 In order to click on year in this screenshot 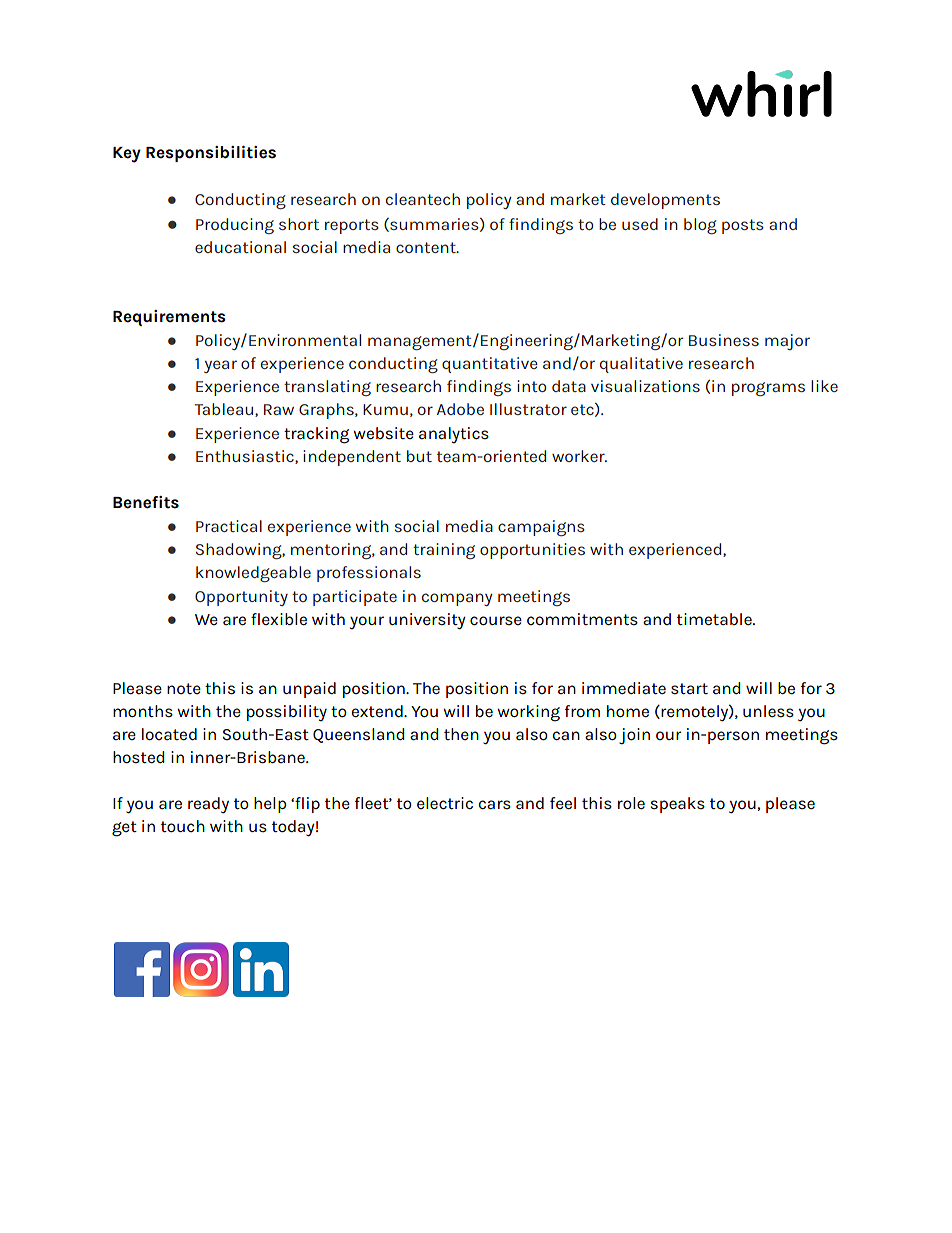, I will do `click(220, 366)`.
